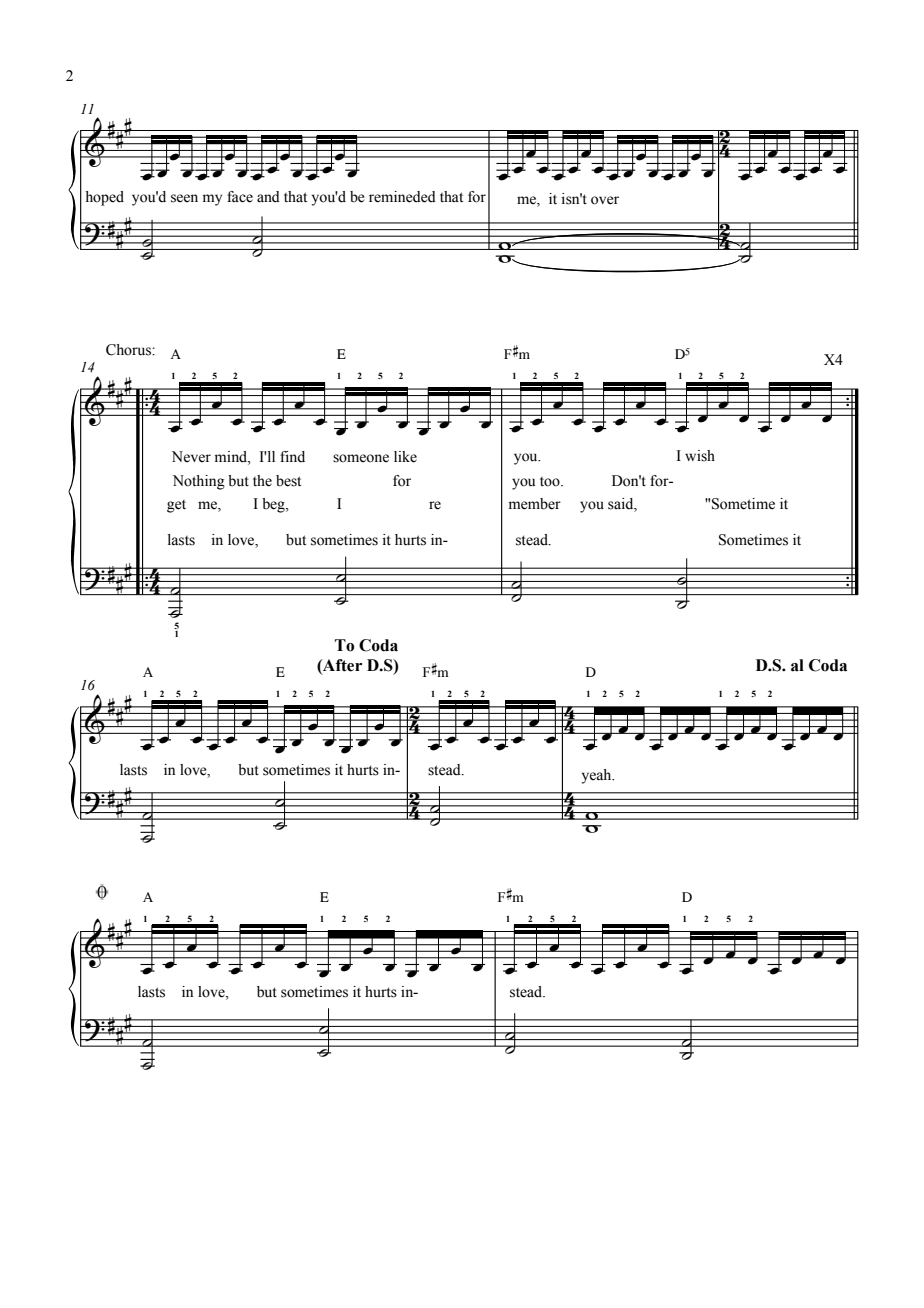 This page has height=1308, width=924. I want to click on too, so click(551, 482).
